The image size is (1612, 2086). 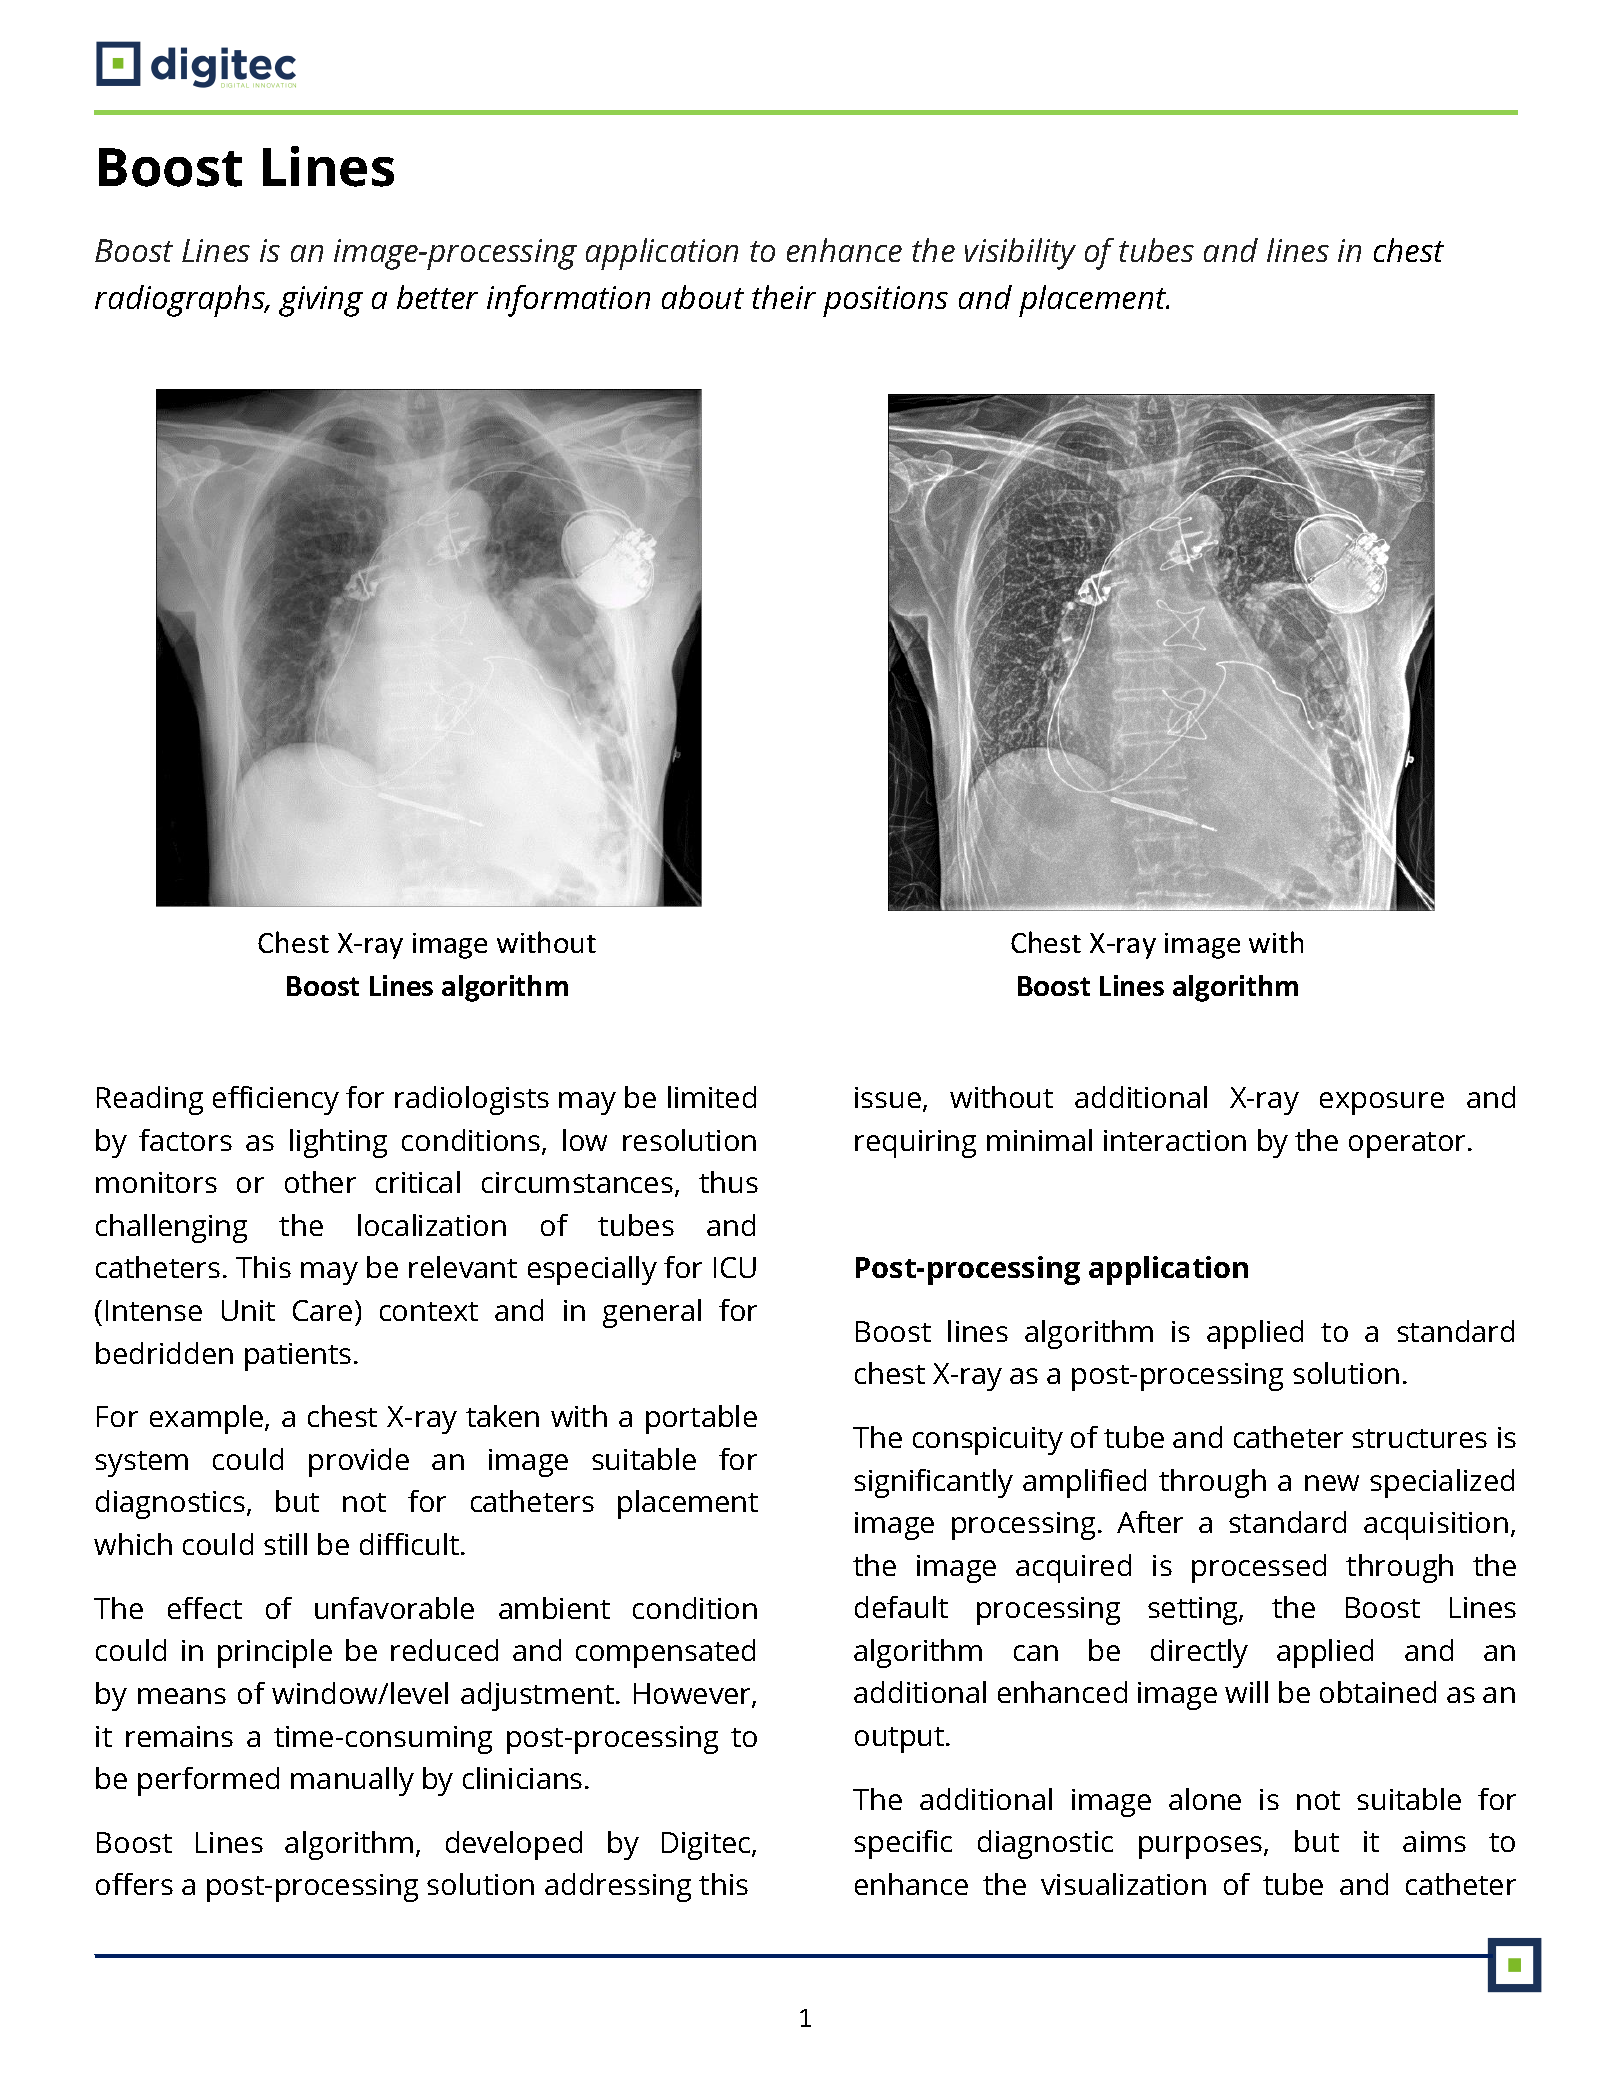 I want to click on exposure, so click(x=1382, y=1103).
